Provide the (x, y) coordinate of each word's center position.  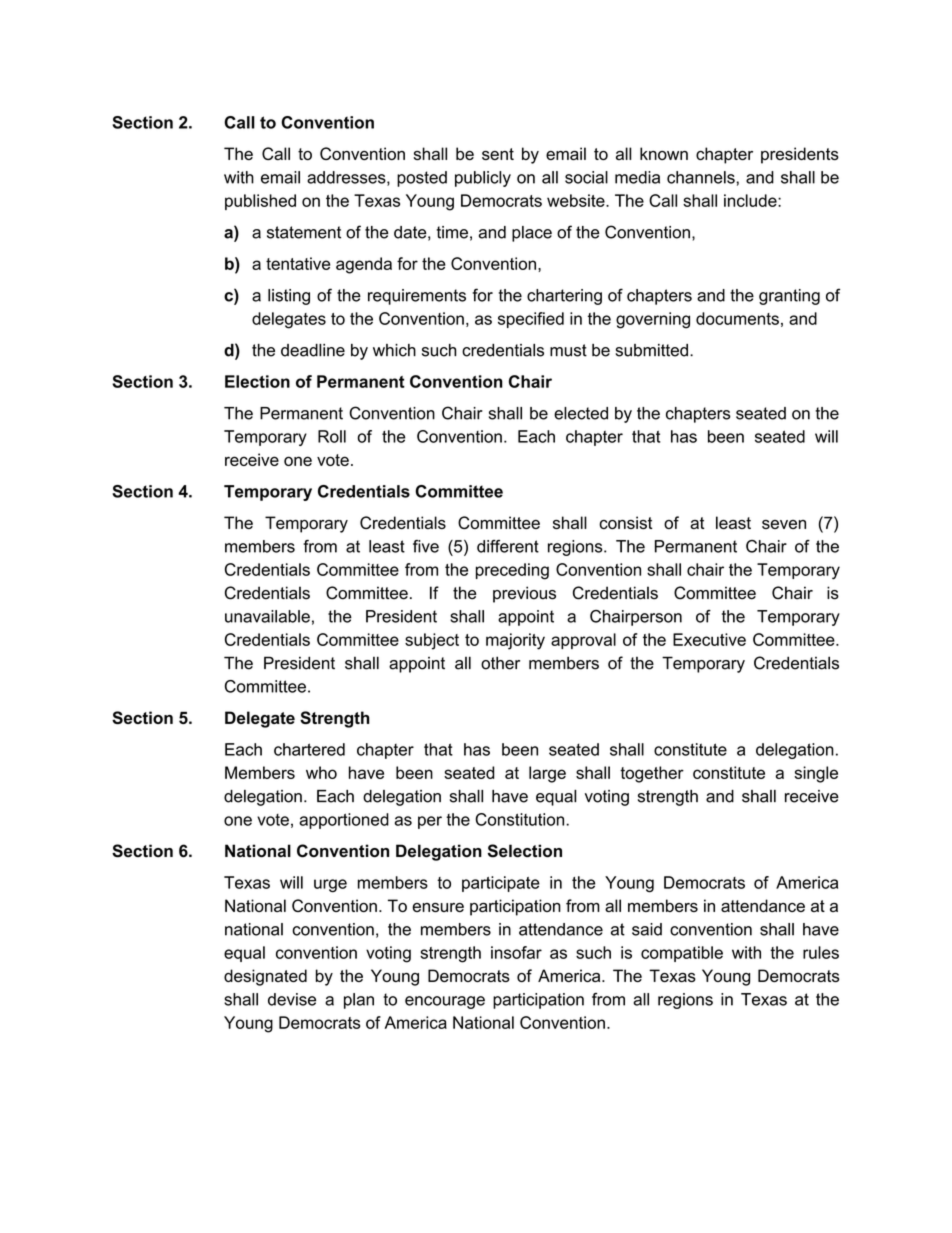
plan (359, 1001)
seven (784, 524)
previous (524, 594)
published (260, 202)
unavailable (267, 616)
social (586, 177)
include (751, 200)
